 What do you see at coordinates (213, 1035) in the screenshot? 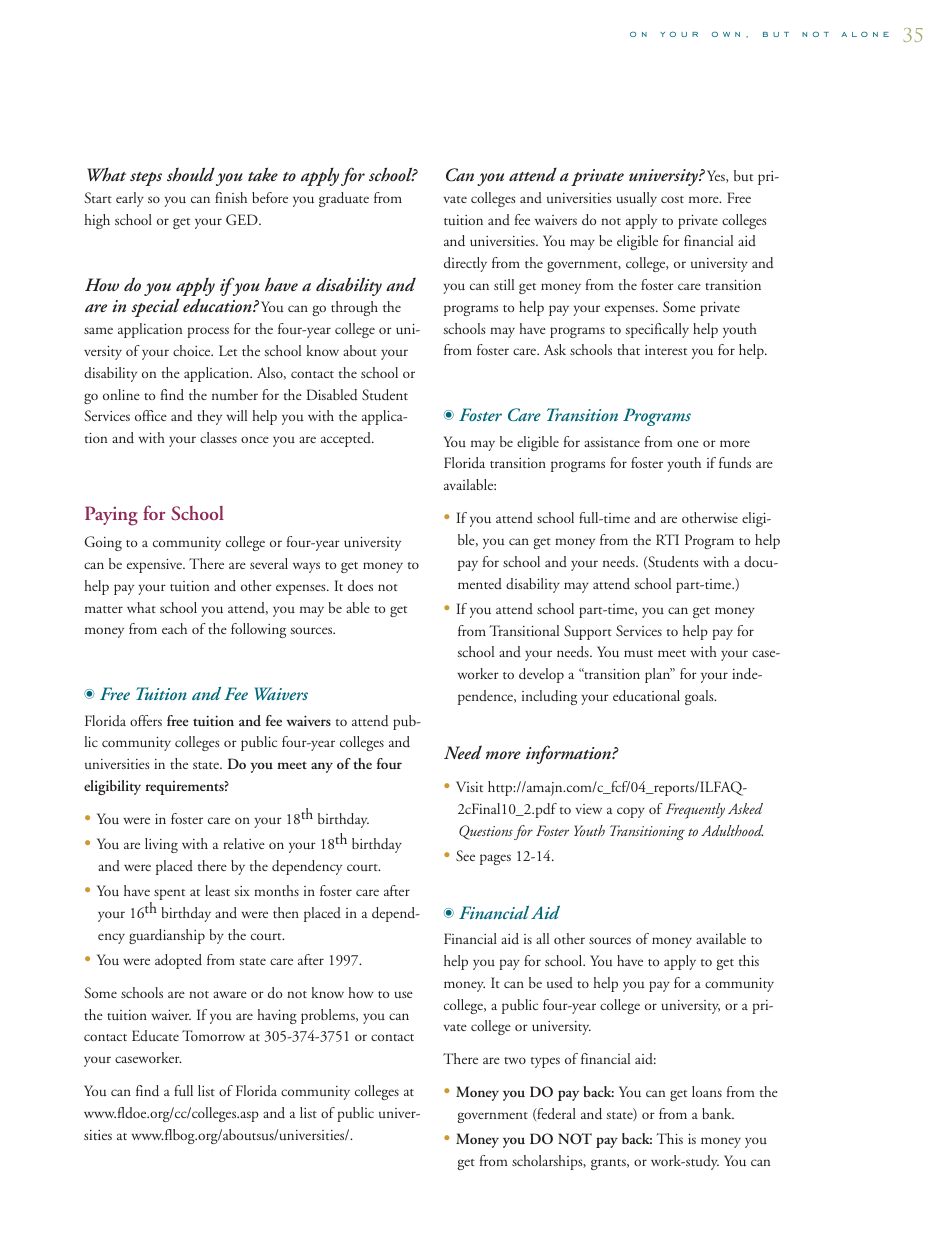
I see `Tomorrow` at bounding box center [213, 1035].
